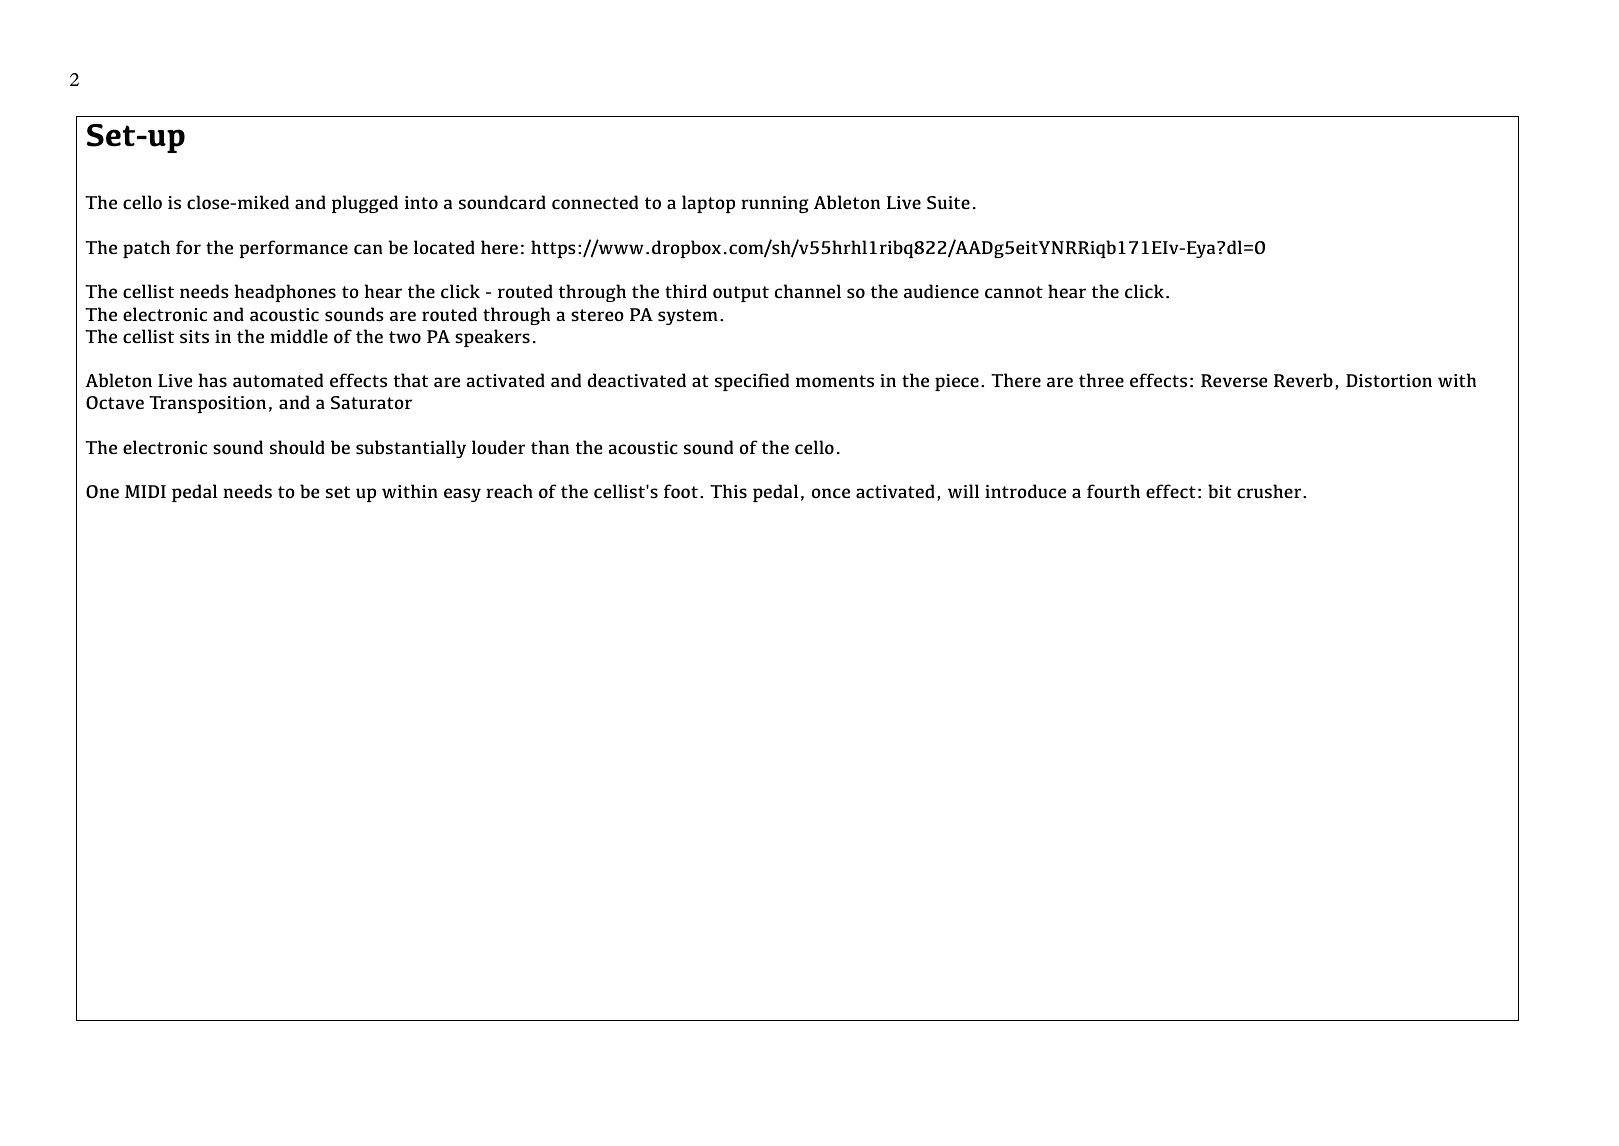 This page has width=1619, height=1146. I want to click on MIDI, so click(145, 491).
